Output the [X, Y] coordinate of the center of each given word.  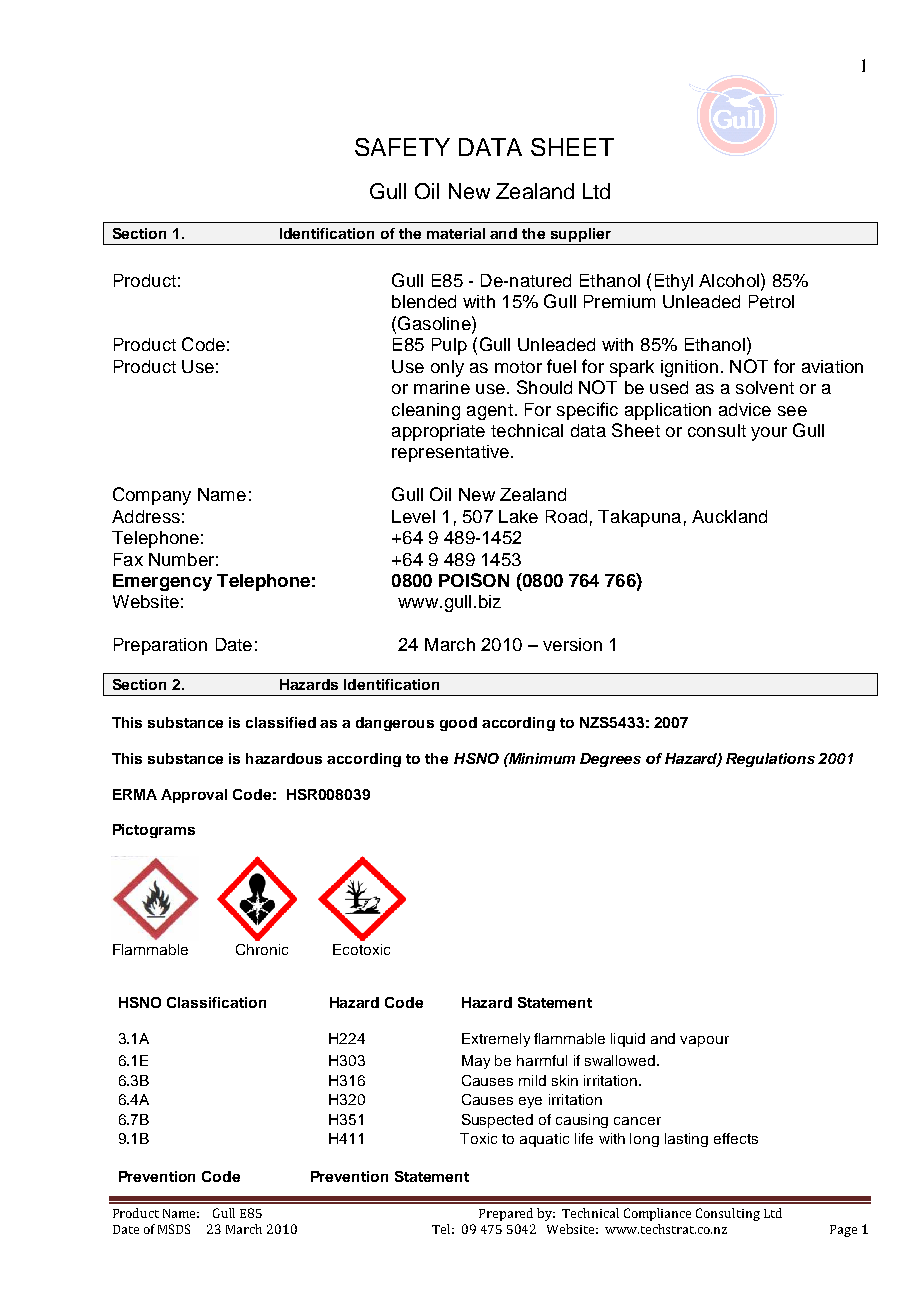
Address [146, 516]
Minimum [541, 758]
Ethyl [674, 282]
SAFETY [402, 147]
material [456, 233]
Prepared [506, 1214]
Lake [518, 516]
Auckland [729, 516]
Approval [194, 796]
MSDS [174, 1229]
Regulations [770, 760]
